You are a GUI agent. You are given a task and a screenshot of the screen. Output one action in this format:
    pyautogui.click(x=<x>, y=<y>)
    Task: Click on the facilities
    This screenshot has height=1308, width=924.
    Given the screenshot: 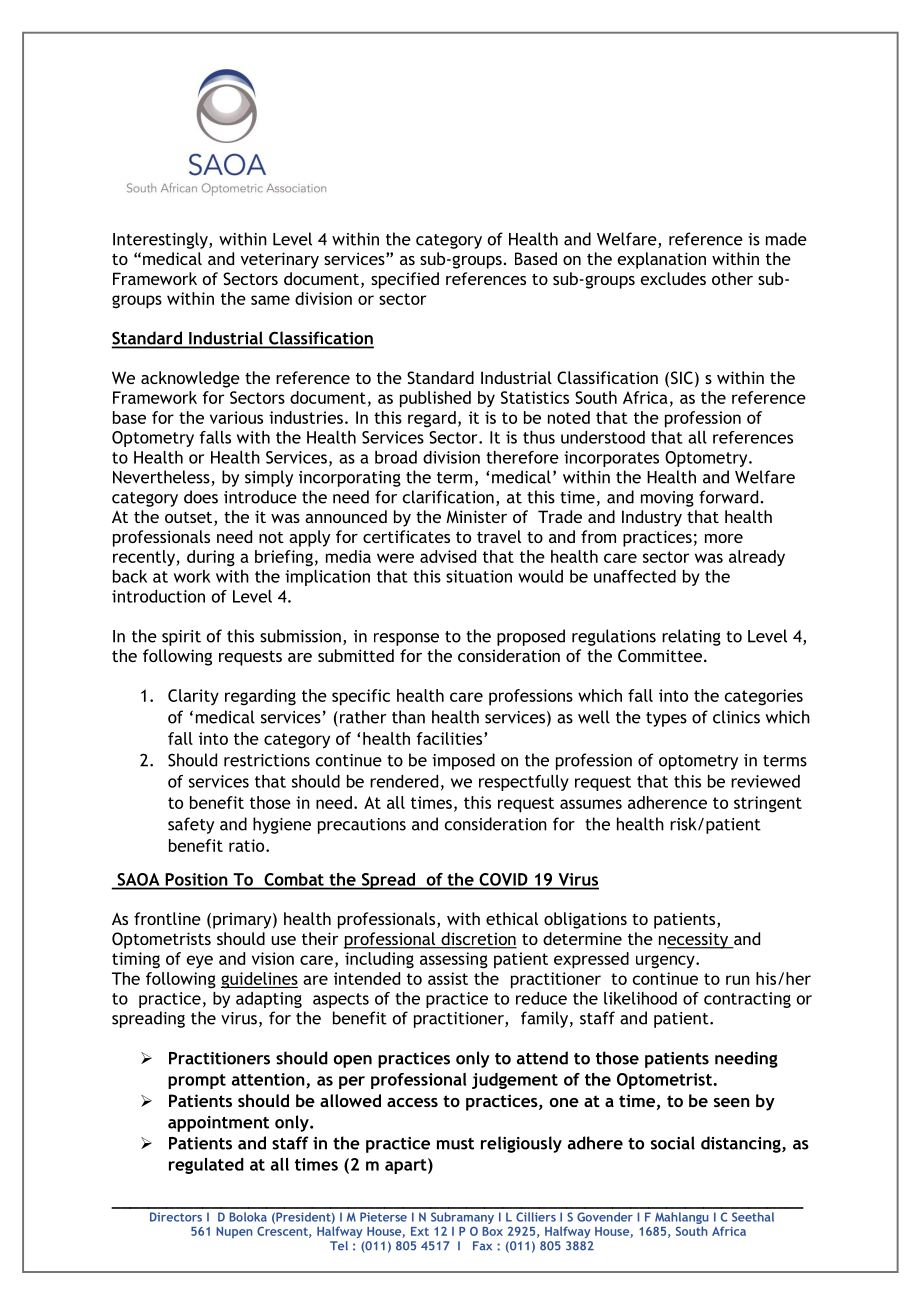 What is the action you would take?
    pyautogui.click(x=450, y=738)
